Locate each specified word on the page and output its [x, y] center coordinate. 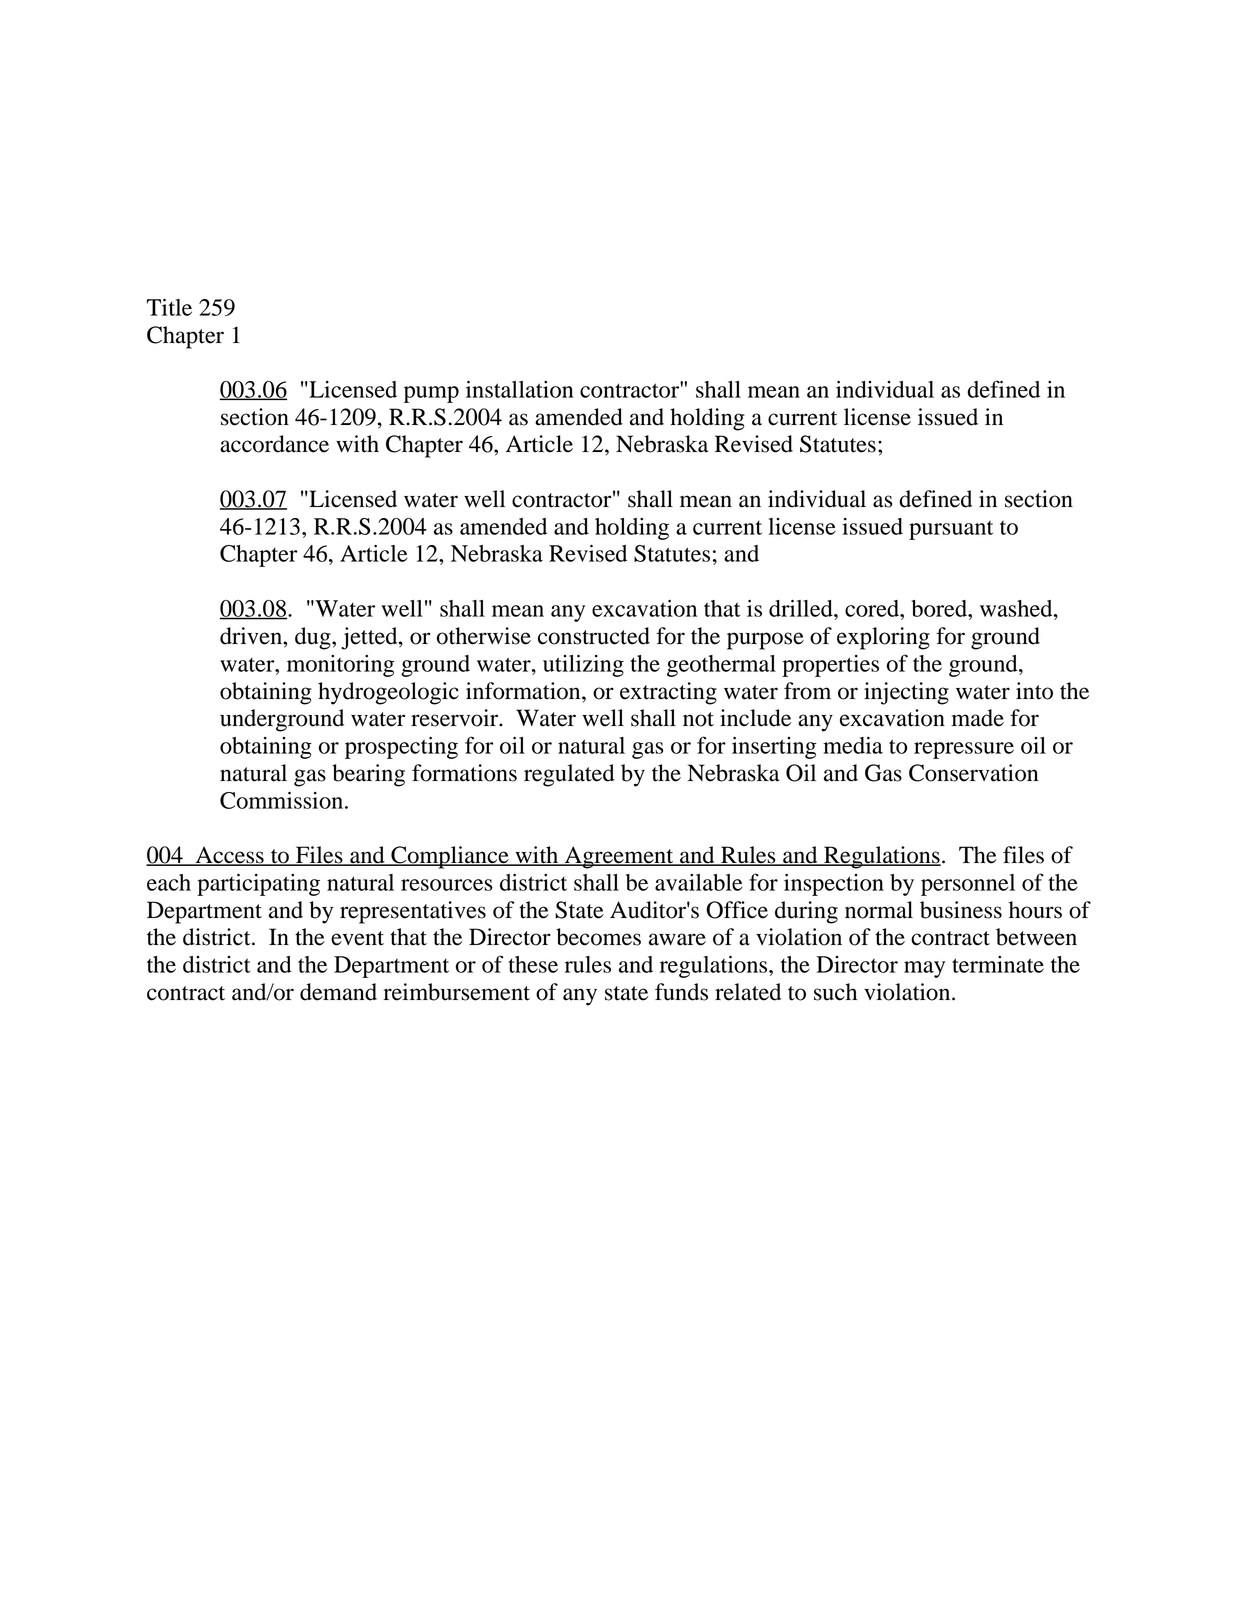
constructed [594, 636]
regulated [569, 775]
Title [169, 307]
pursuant [951, 530]
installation [520, 389]
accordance [274, 444]
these [533, 964]
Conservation [974, 773]
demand [338, 992]
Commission [283, 800]
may [924, 969]
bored [941, 608]
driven [252, 636]
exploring [883, 638]
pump [431, 394]
